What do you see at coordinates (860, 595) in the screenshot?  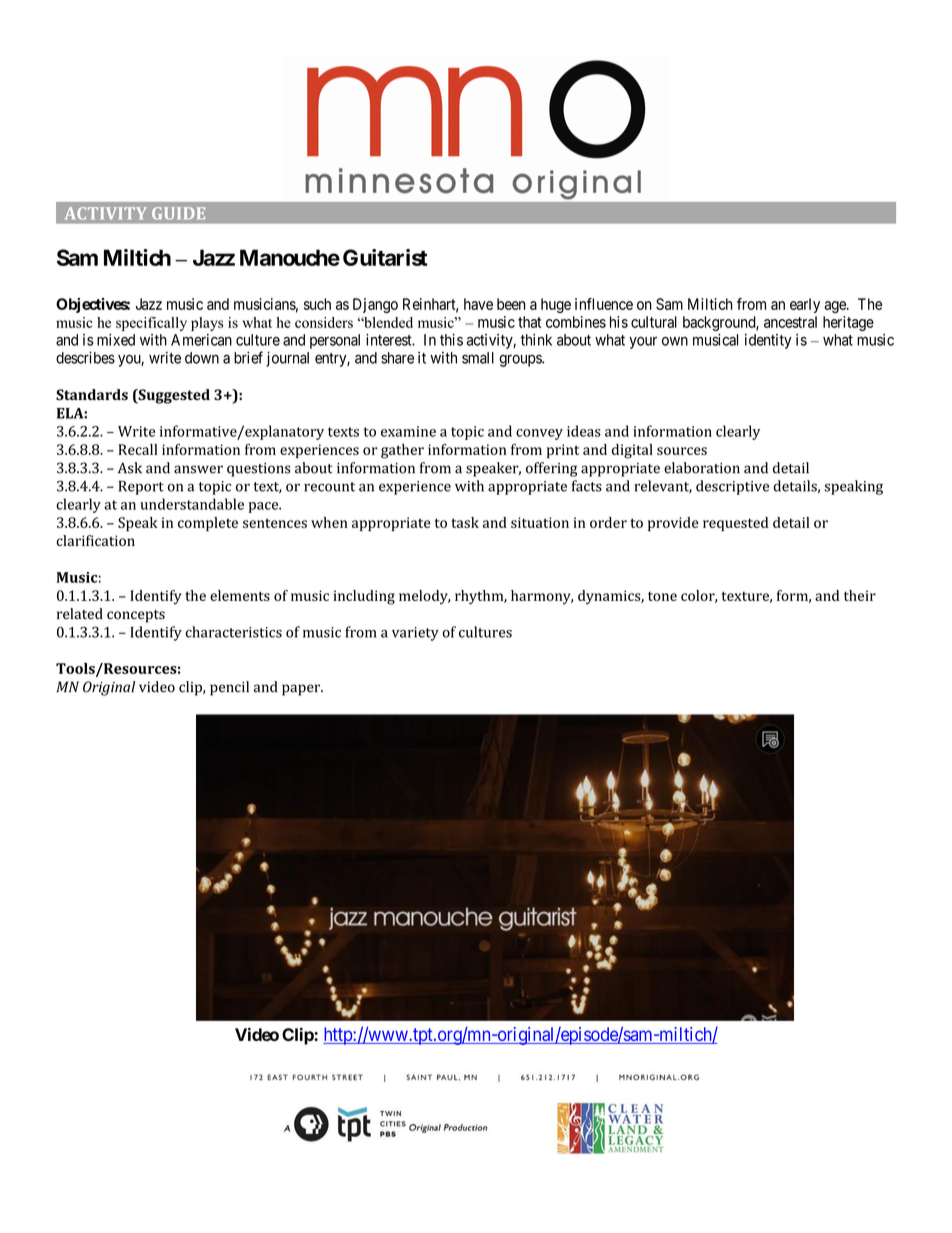 I see `their` at bounding box center [860, 595].
